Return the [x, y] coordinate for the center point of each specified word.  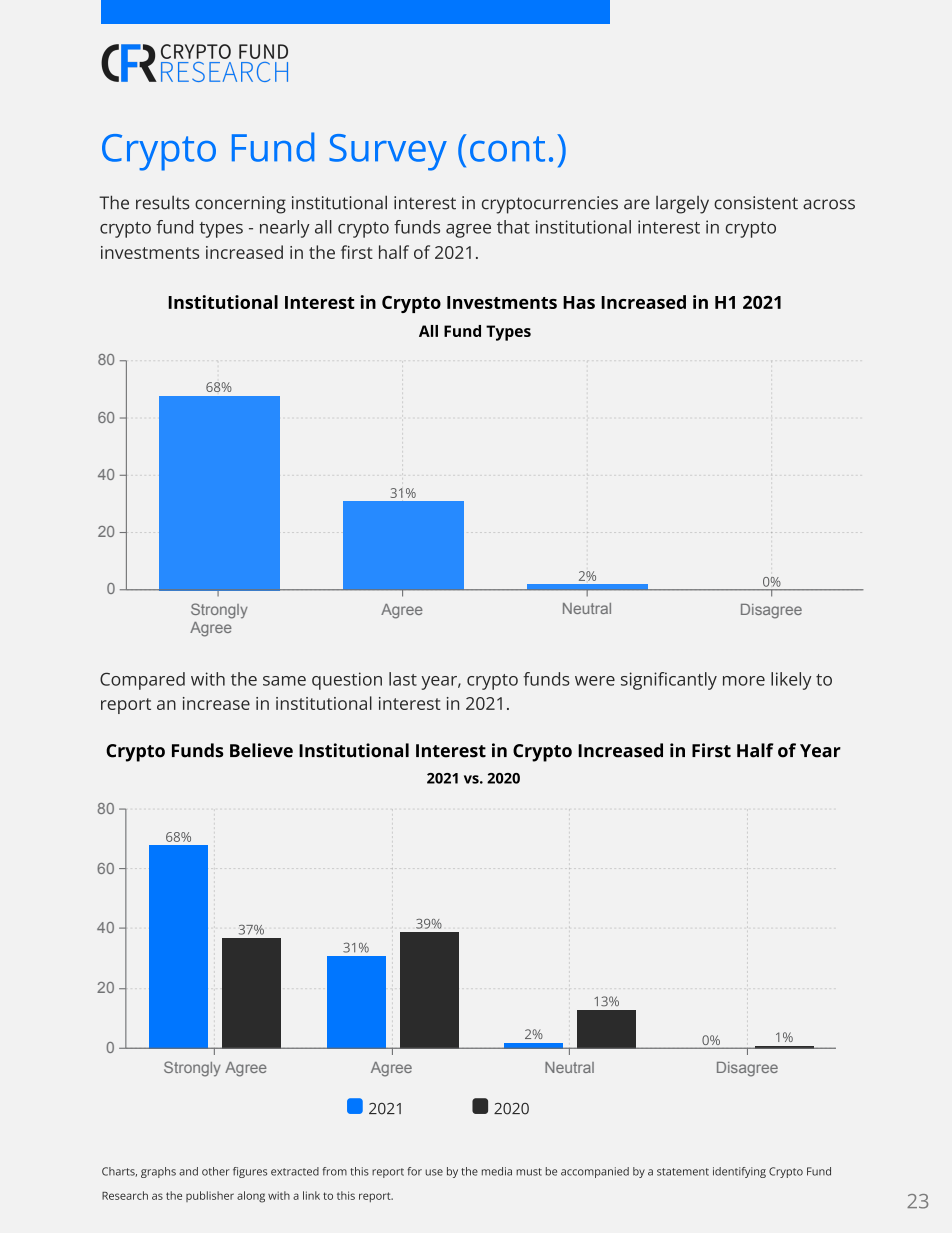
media [497, 1171]
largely [682, 205]
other [216, 1171]
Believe [261, 750]
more [744, 681]
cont [507, 149]
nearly [285, 229]
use [434, 1172]
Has [579, 302]
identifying [739, 1172]
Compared [142, 681]
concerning [240, 205]
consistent [756, 203]
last [403, 679]
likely [791, 681]
